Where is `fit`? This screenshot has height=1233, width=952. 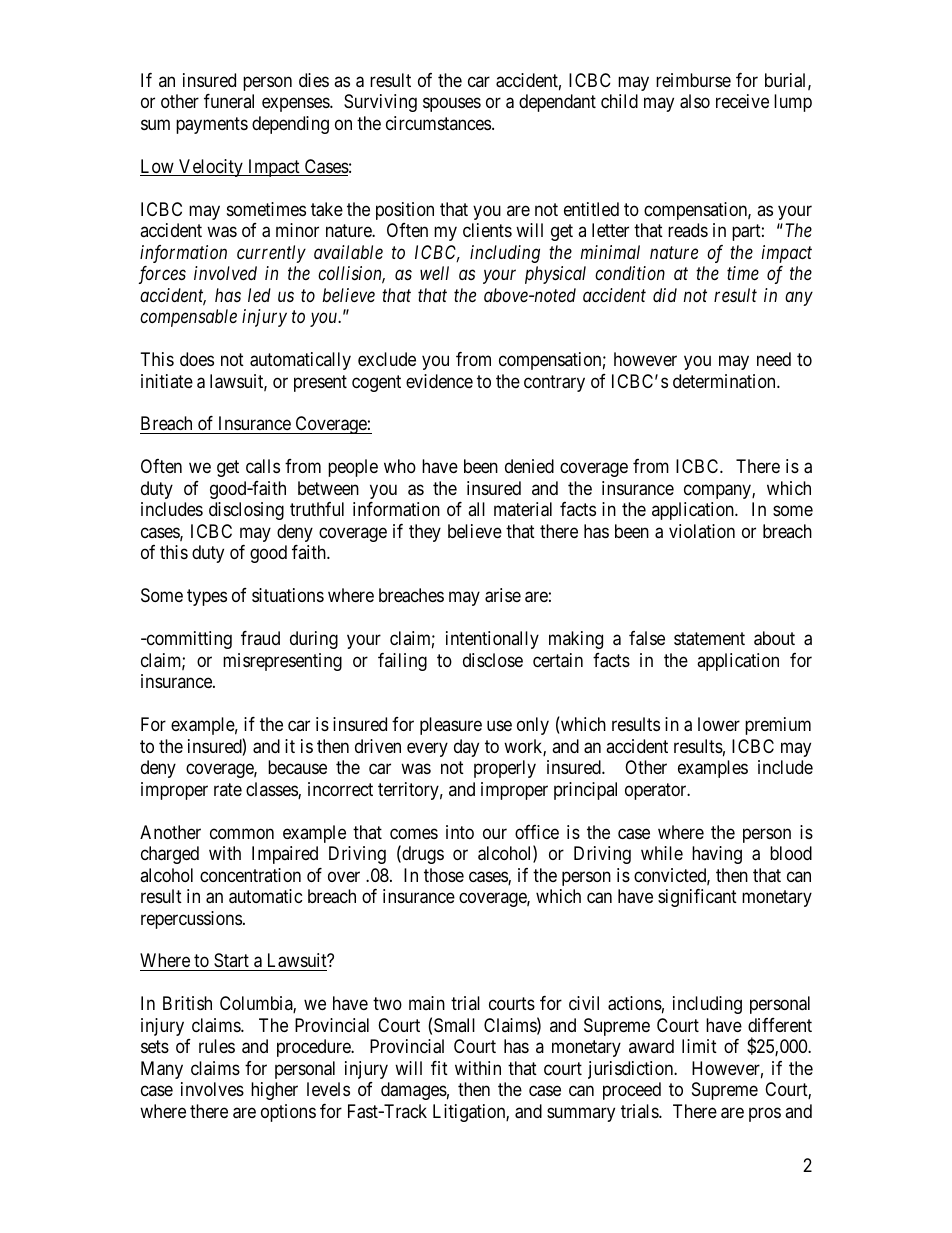
fit is located at coordinates (439, 1068).
